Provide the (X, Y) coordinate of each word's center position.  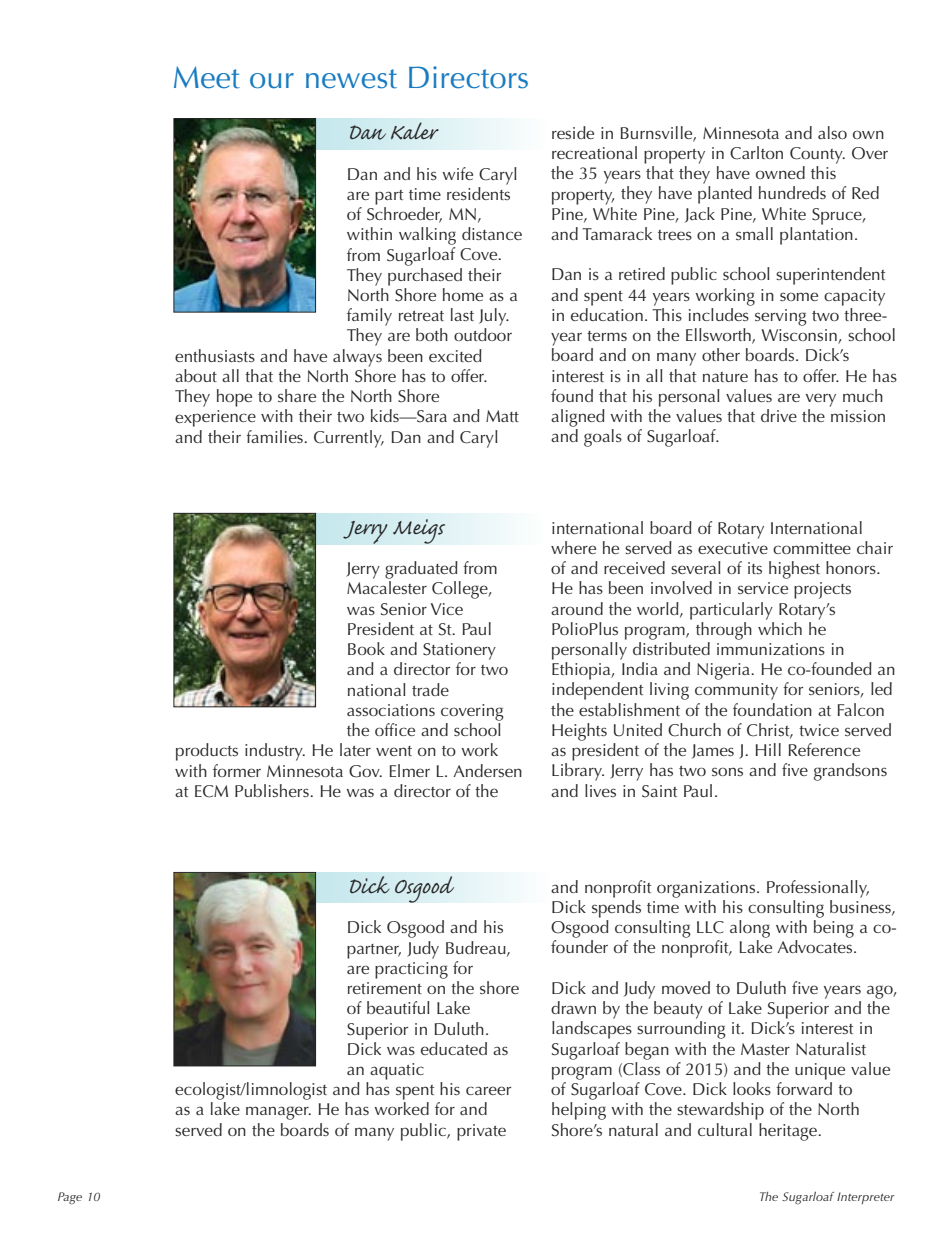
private (481, 1132)
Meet (207, 77)
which (780, 627)
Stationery (459, 651)
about (196, 375)
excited (455, 355)
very (821, 400)
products (207, 752)
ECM (211, 791)
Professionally (818, 889)
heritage (789, 1132)
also (832, 132)
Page (70, 1198)
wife (457, 173)
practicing (411, 970)
